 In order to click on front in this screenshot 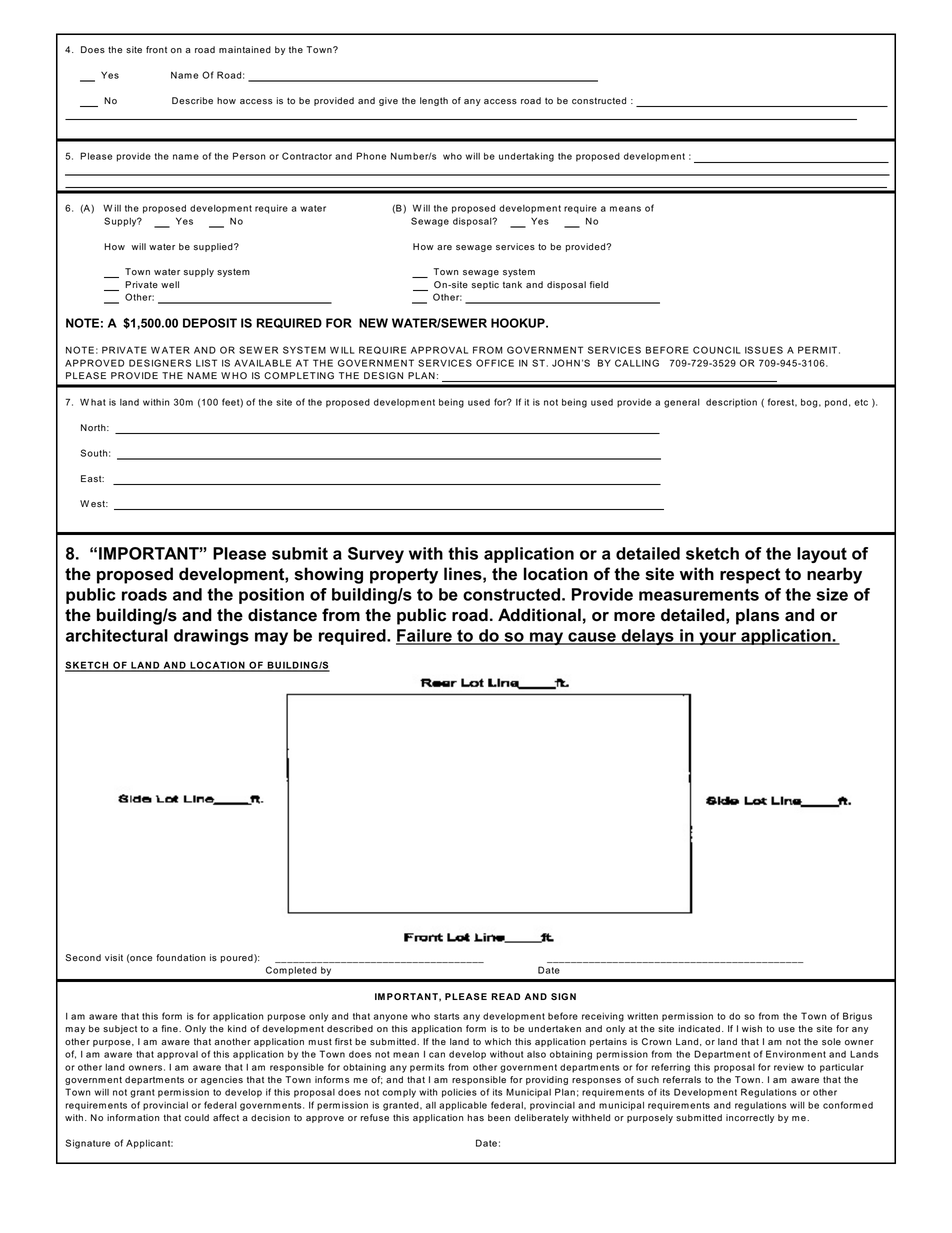, I will do `click(156, 49)`.
